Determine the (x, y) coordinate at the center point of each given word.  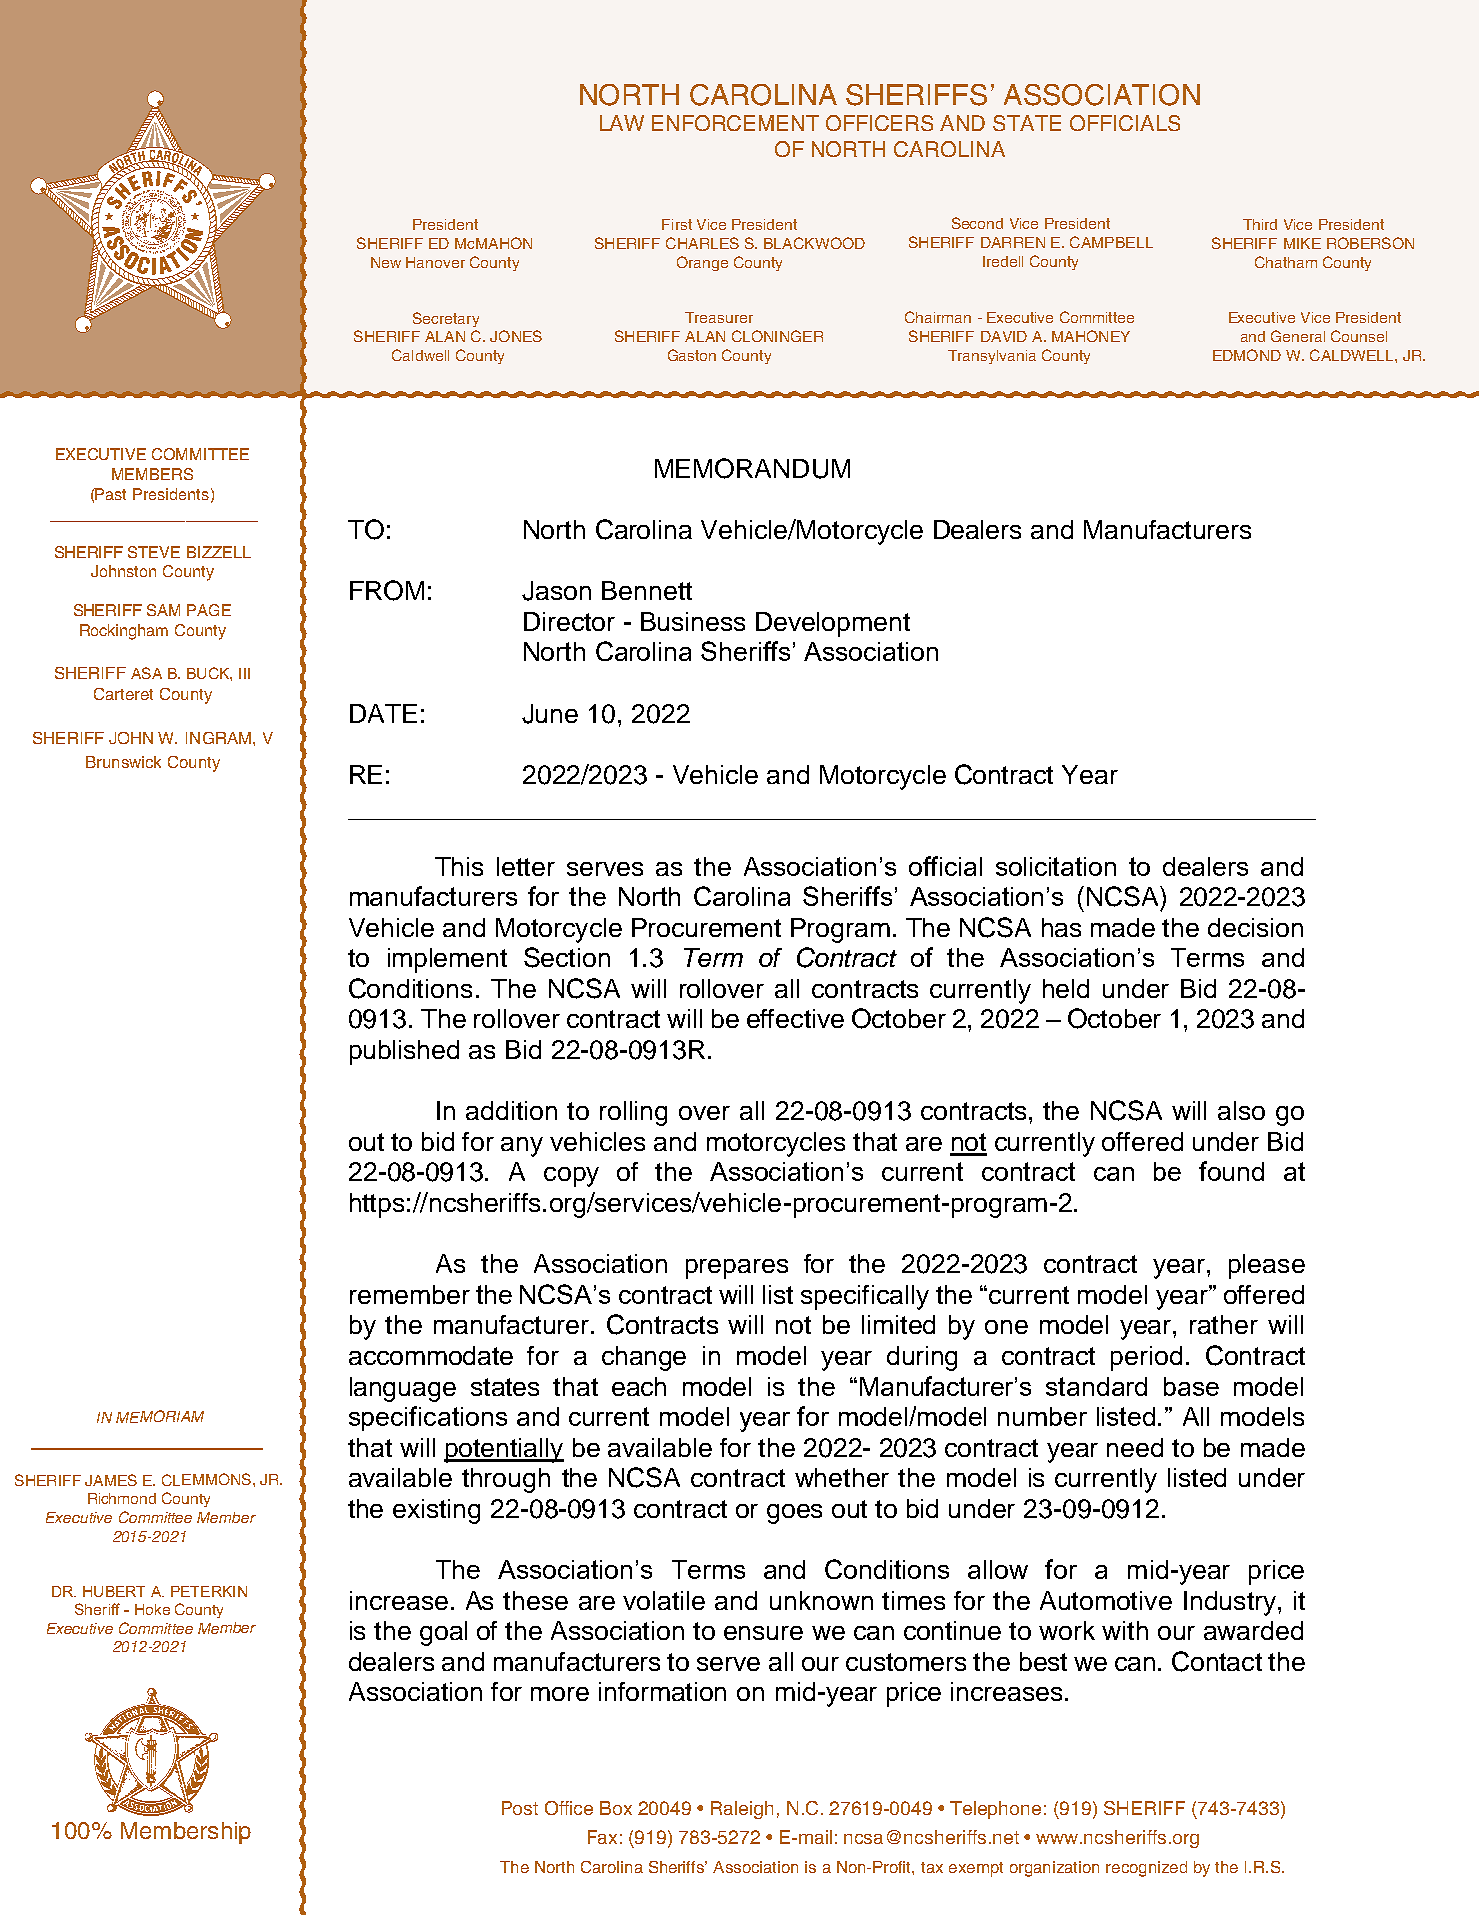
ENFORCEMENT (735, 123)
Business (693, 621)
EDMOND (1247, 355)
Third (1260, 224)
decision (1255, 927)
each (639, 1386)
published (404, 1052)
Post (520, 1808)
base (1191, 1386)
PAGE (209, 610)
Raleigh (742, 1810)
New (386, 262)
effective (795, 1018)
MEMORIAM (160, 1416)
